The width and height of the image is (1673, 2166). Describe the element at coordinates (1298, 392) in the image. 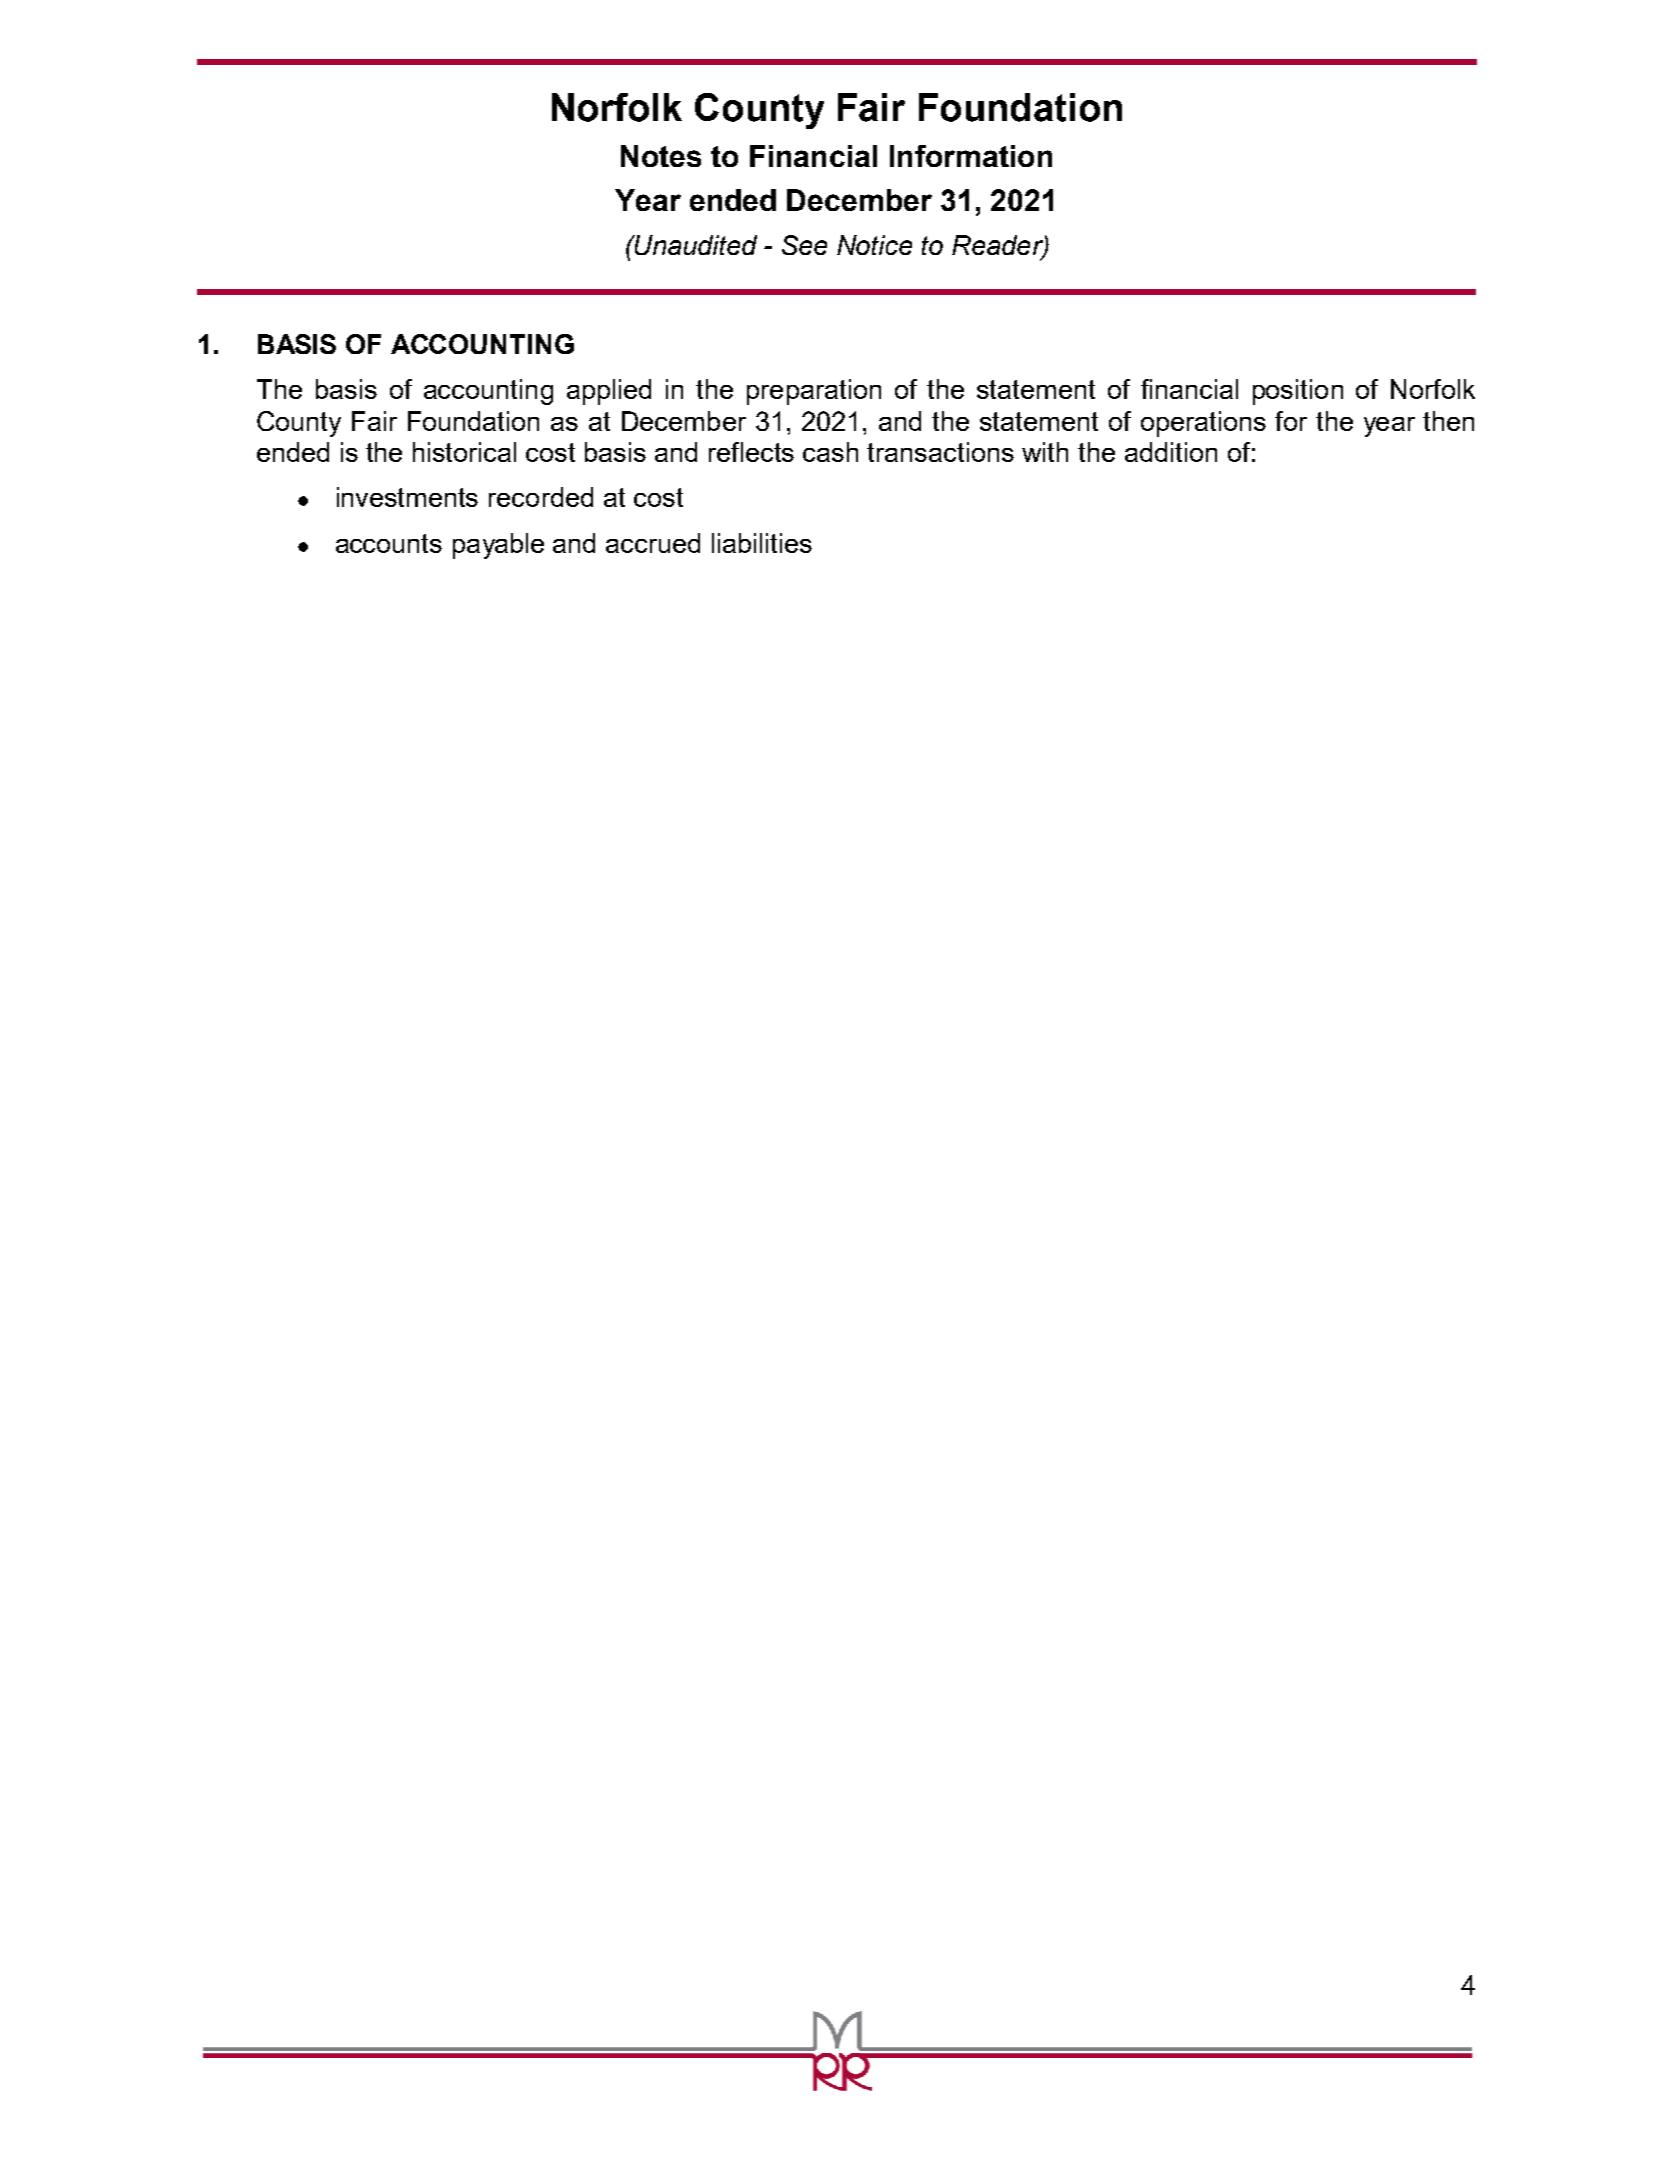

I see `position` at that location.
